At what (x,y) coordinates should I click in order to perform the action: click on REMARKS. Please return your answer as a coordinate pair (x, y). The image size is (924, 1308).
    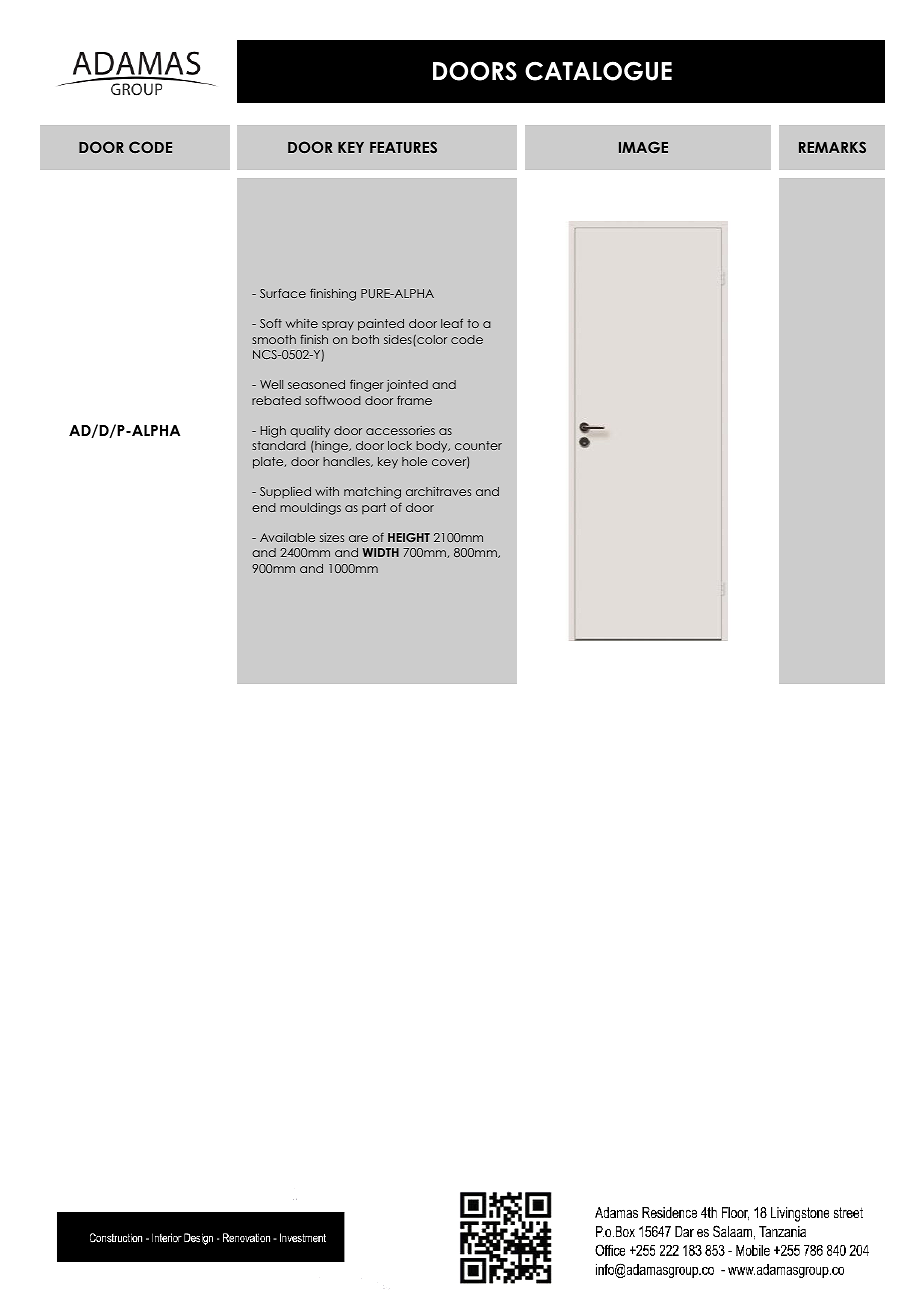
    Looking at the image, I should click on (832, 147).
